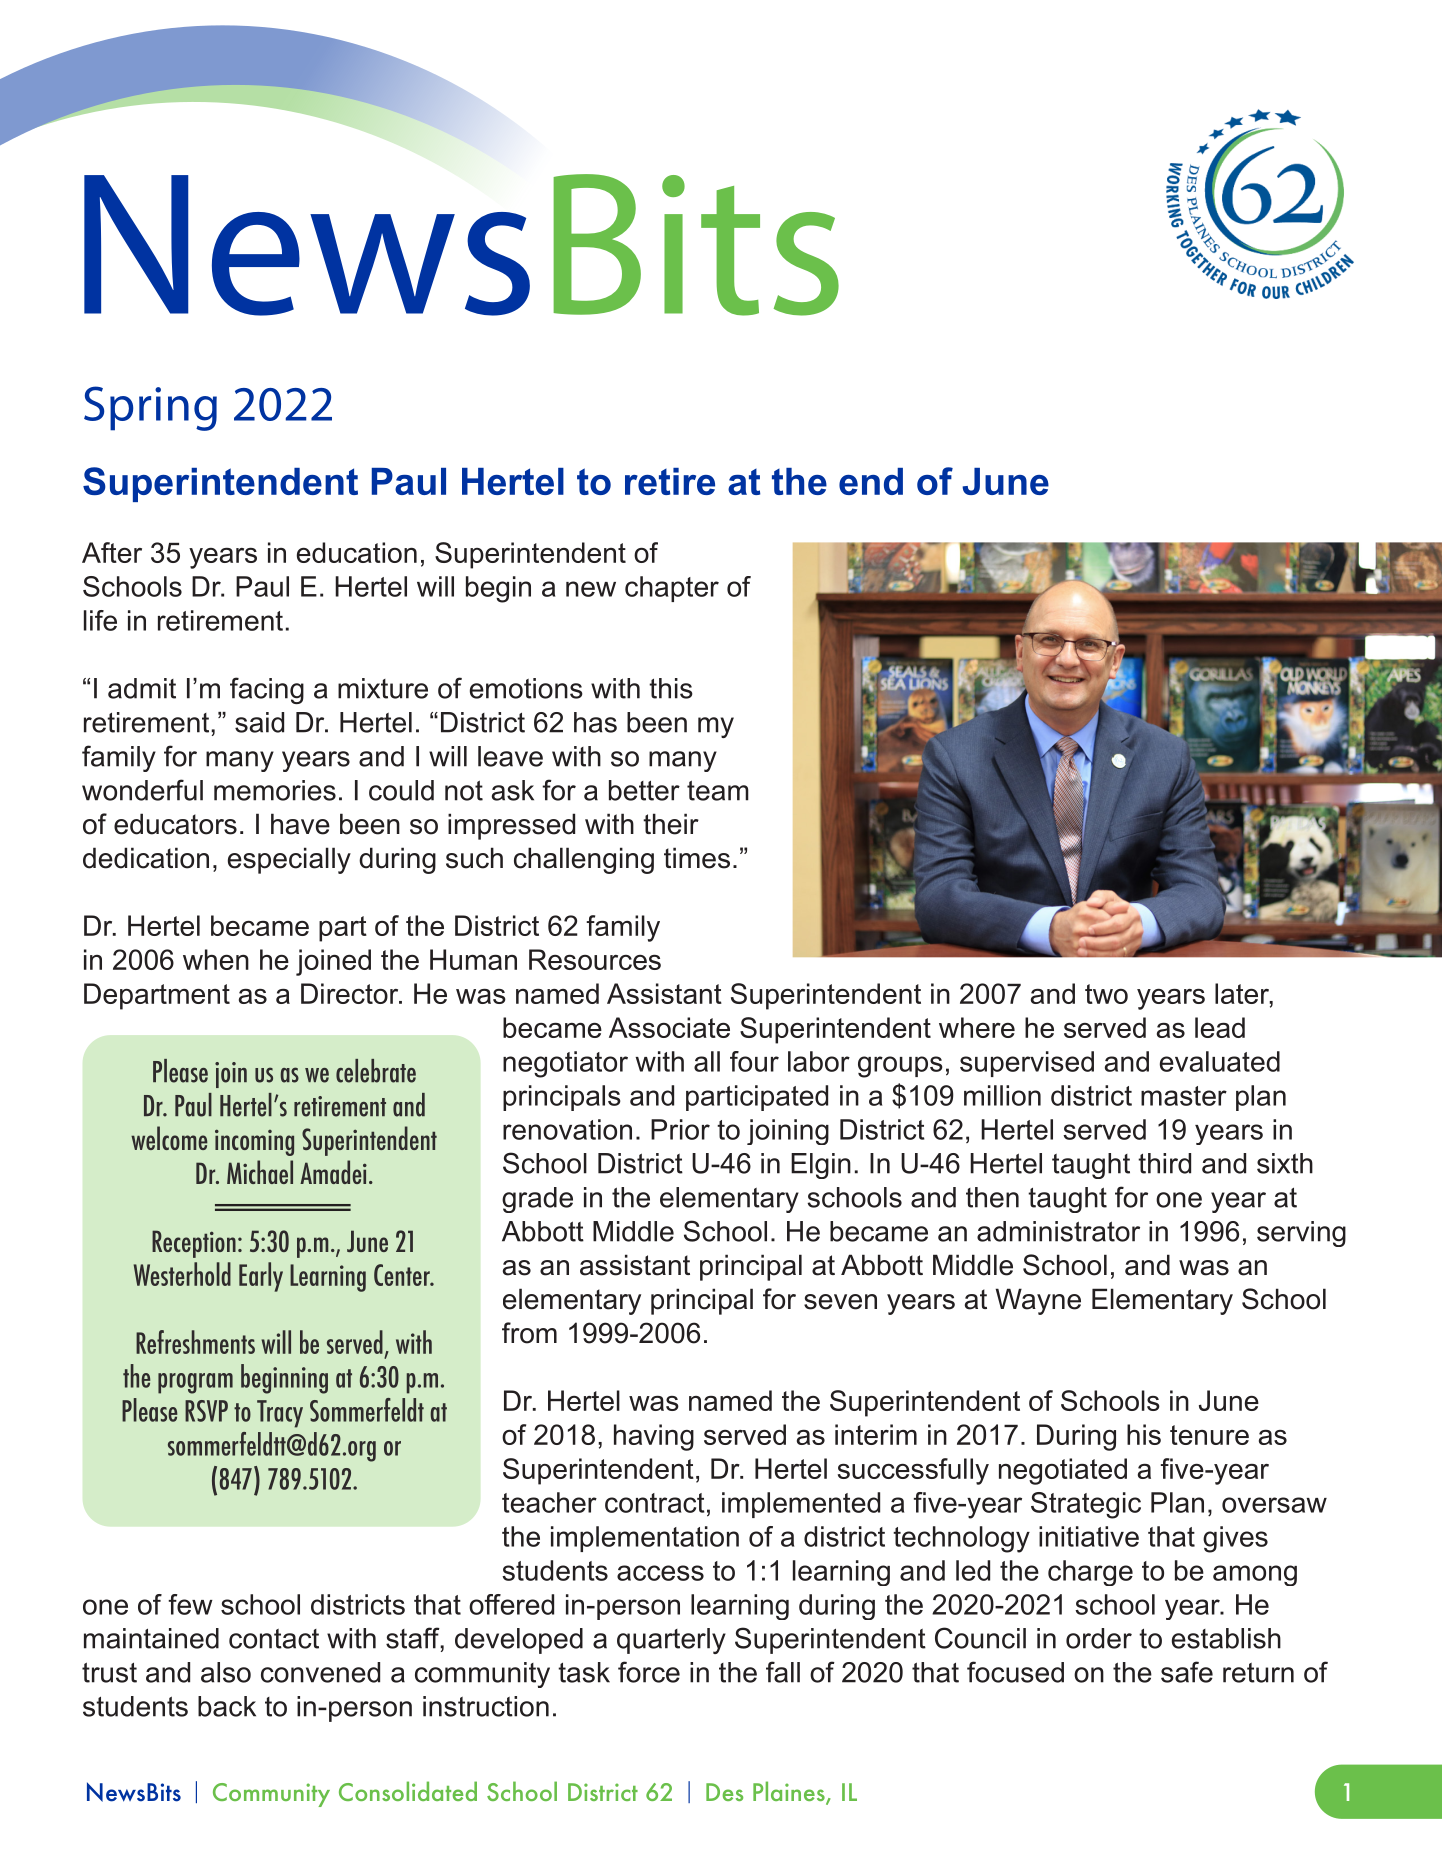 This screenshot has width=1442, height=1866. I want to click on Prior, so click(680, 1129).
